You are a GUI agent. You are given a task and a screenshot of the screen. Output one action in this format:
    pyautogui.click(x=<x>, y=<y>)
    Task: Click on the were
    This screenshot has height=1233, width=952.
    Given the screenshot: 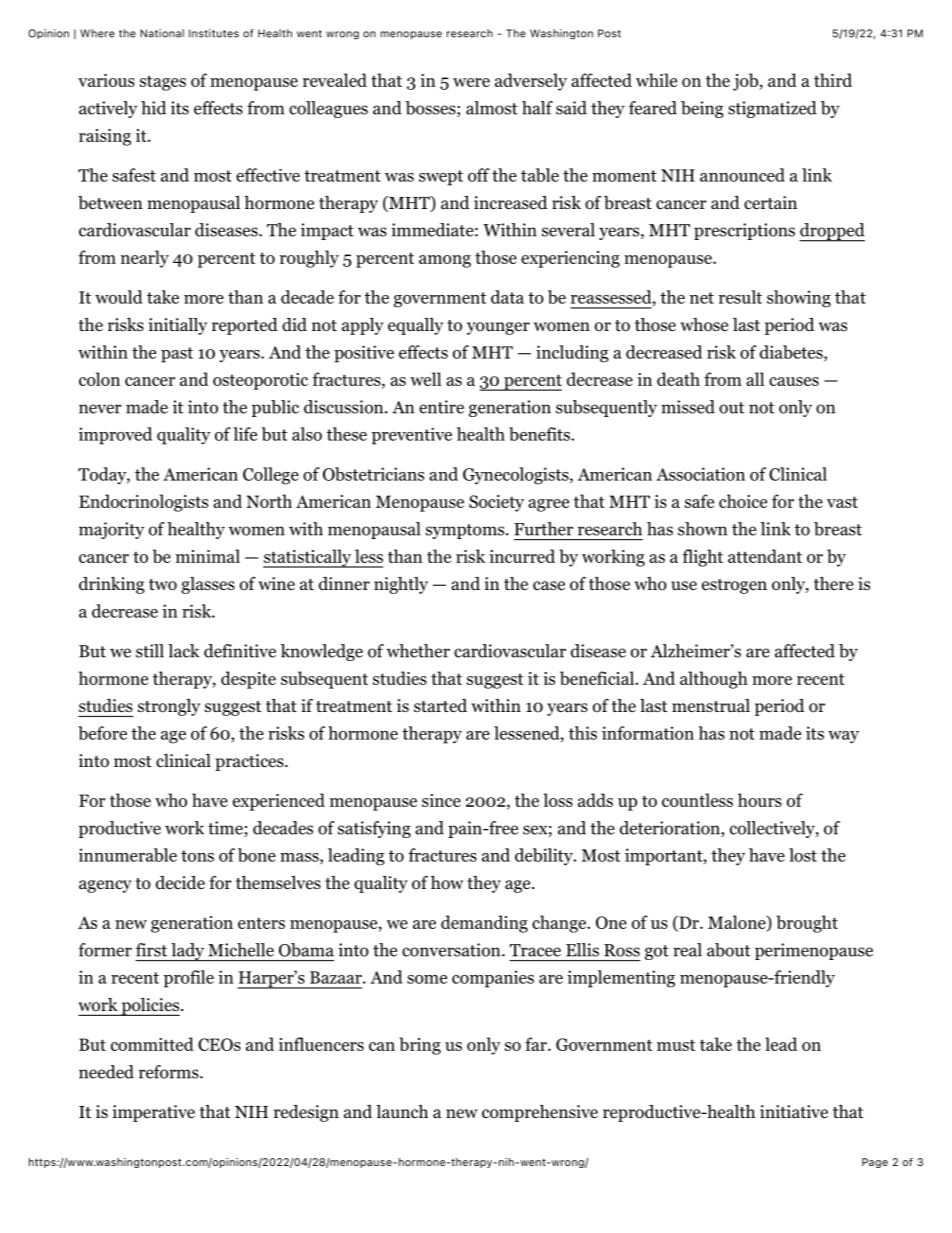 What is the action you would take?
    pyautogui.click(x=471, y=82)
